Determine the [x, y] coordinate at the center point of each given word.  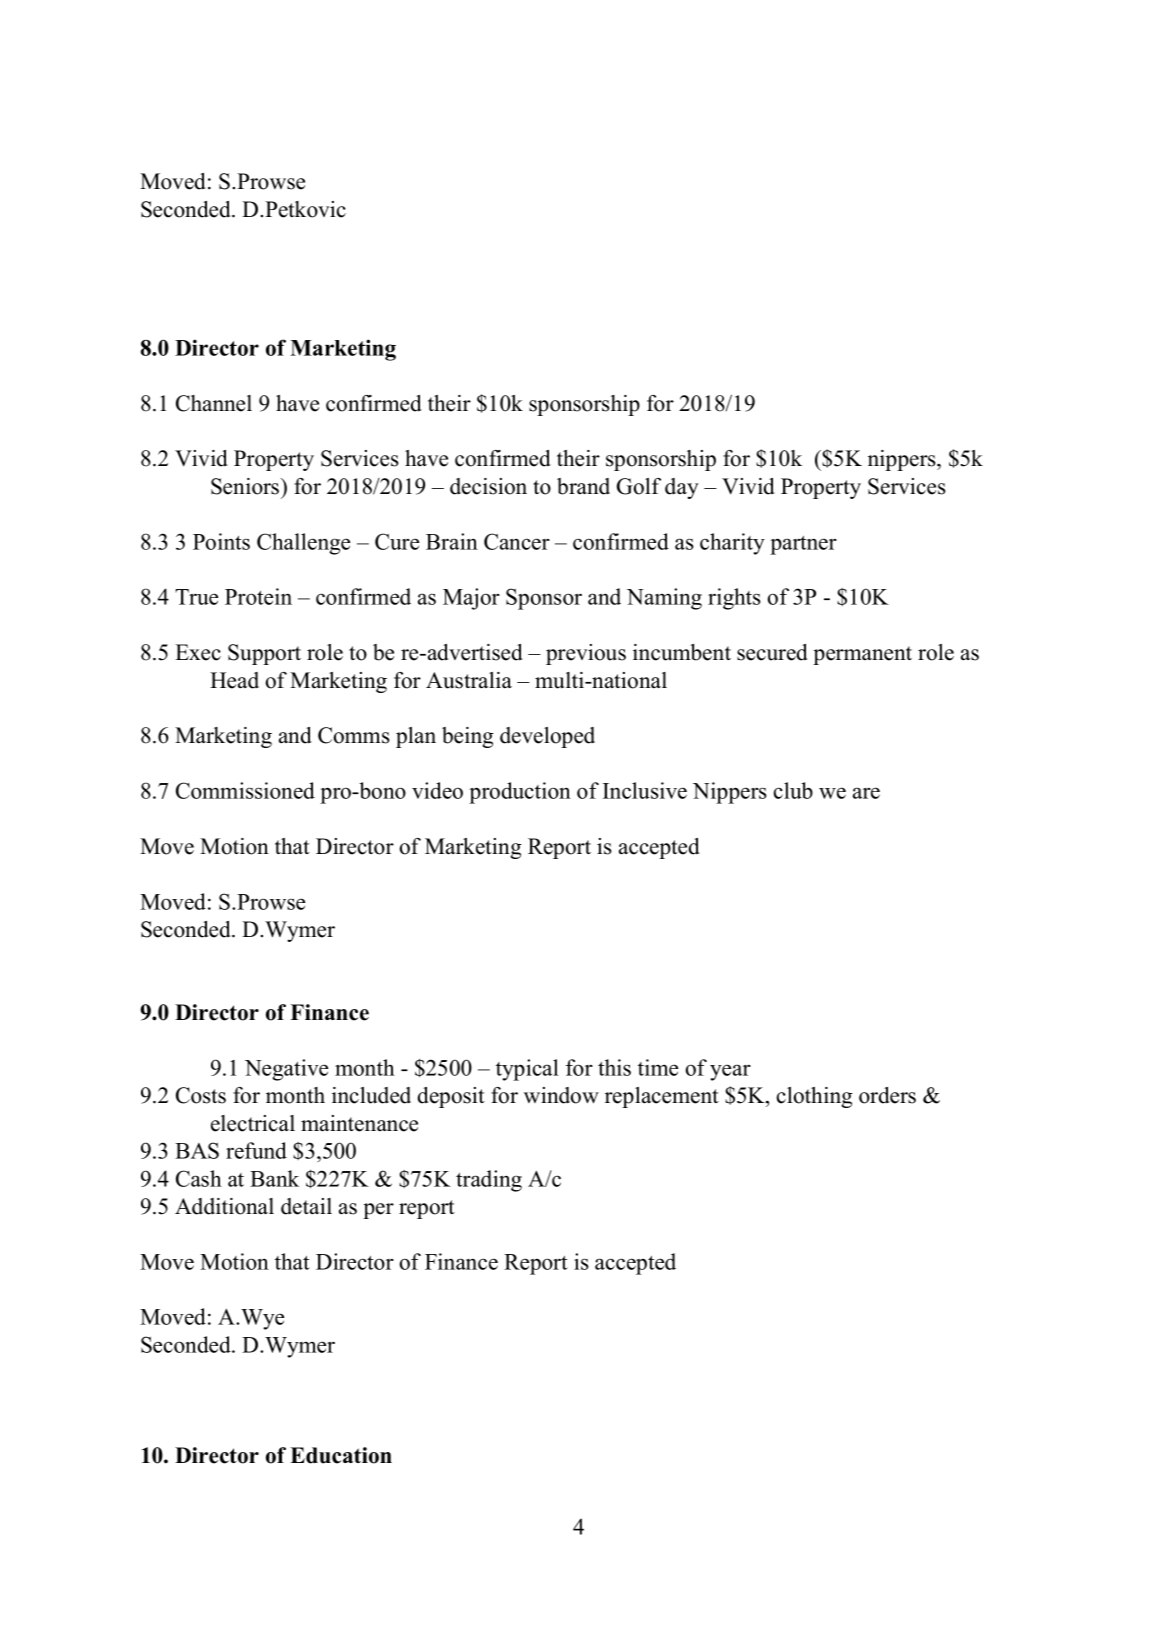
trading [489, 1181]
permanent [862, 655]
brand [583, 486]
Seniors [246, 486]
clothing [815, 1097]
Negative [286, 1070]
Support [264, 654]
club [793, 790]
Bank [274, 1178]
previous [586, 654]
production [520, 793]
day [682, 488]
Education [341, 1455]
